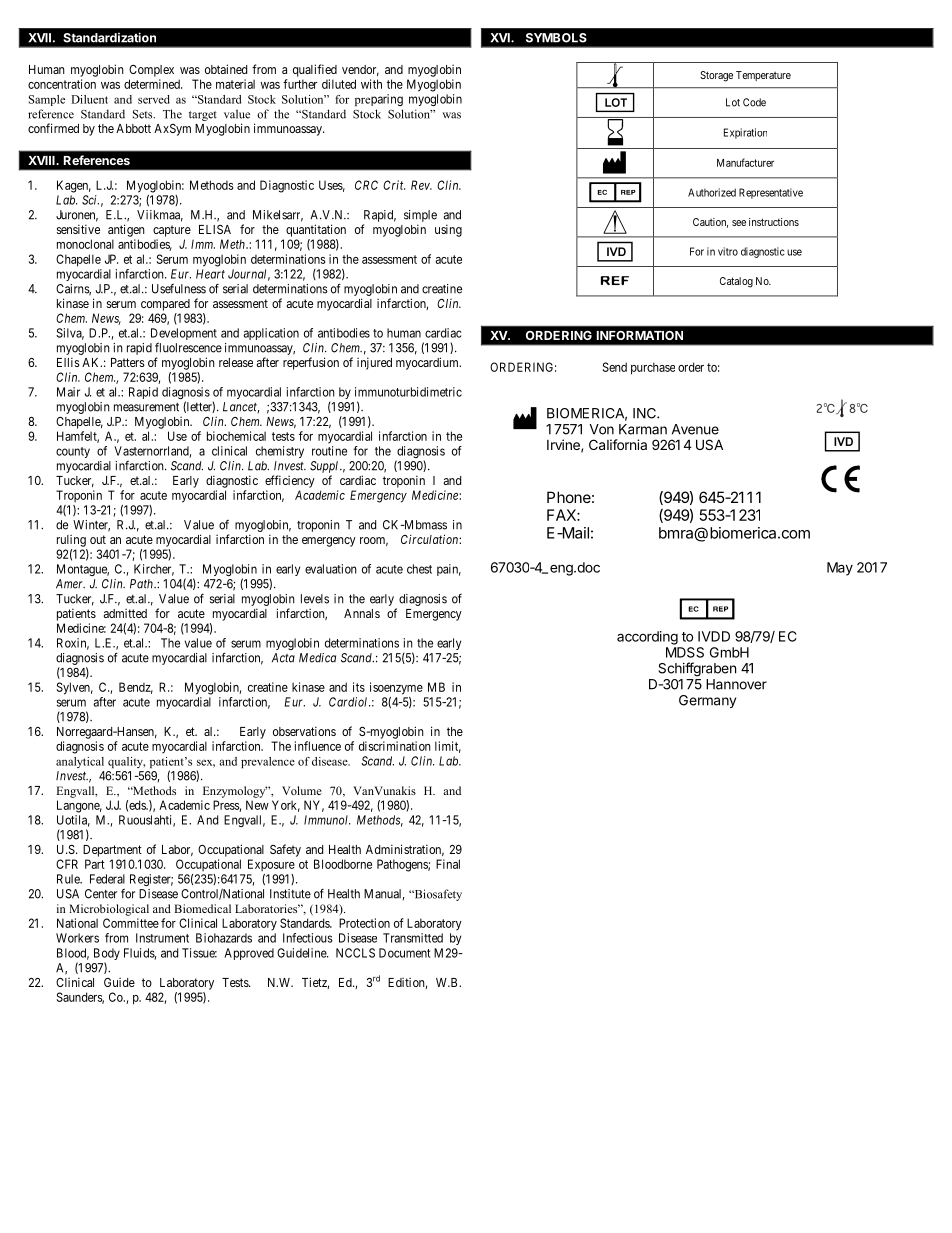 Image resolution: width=952 pixels, height=1233 pixels. What do you see at coordinates (371, 84) in the document?
I see `with` at bounding box center [371, 84].
